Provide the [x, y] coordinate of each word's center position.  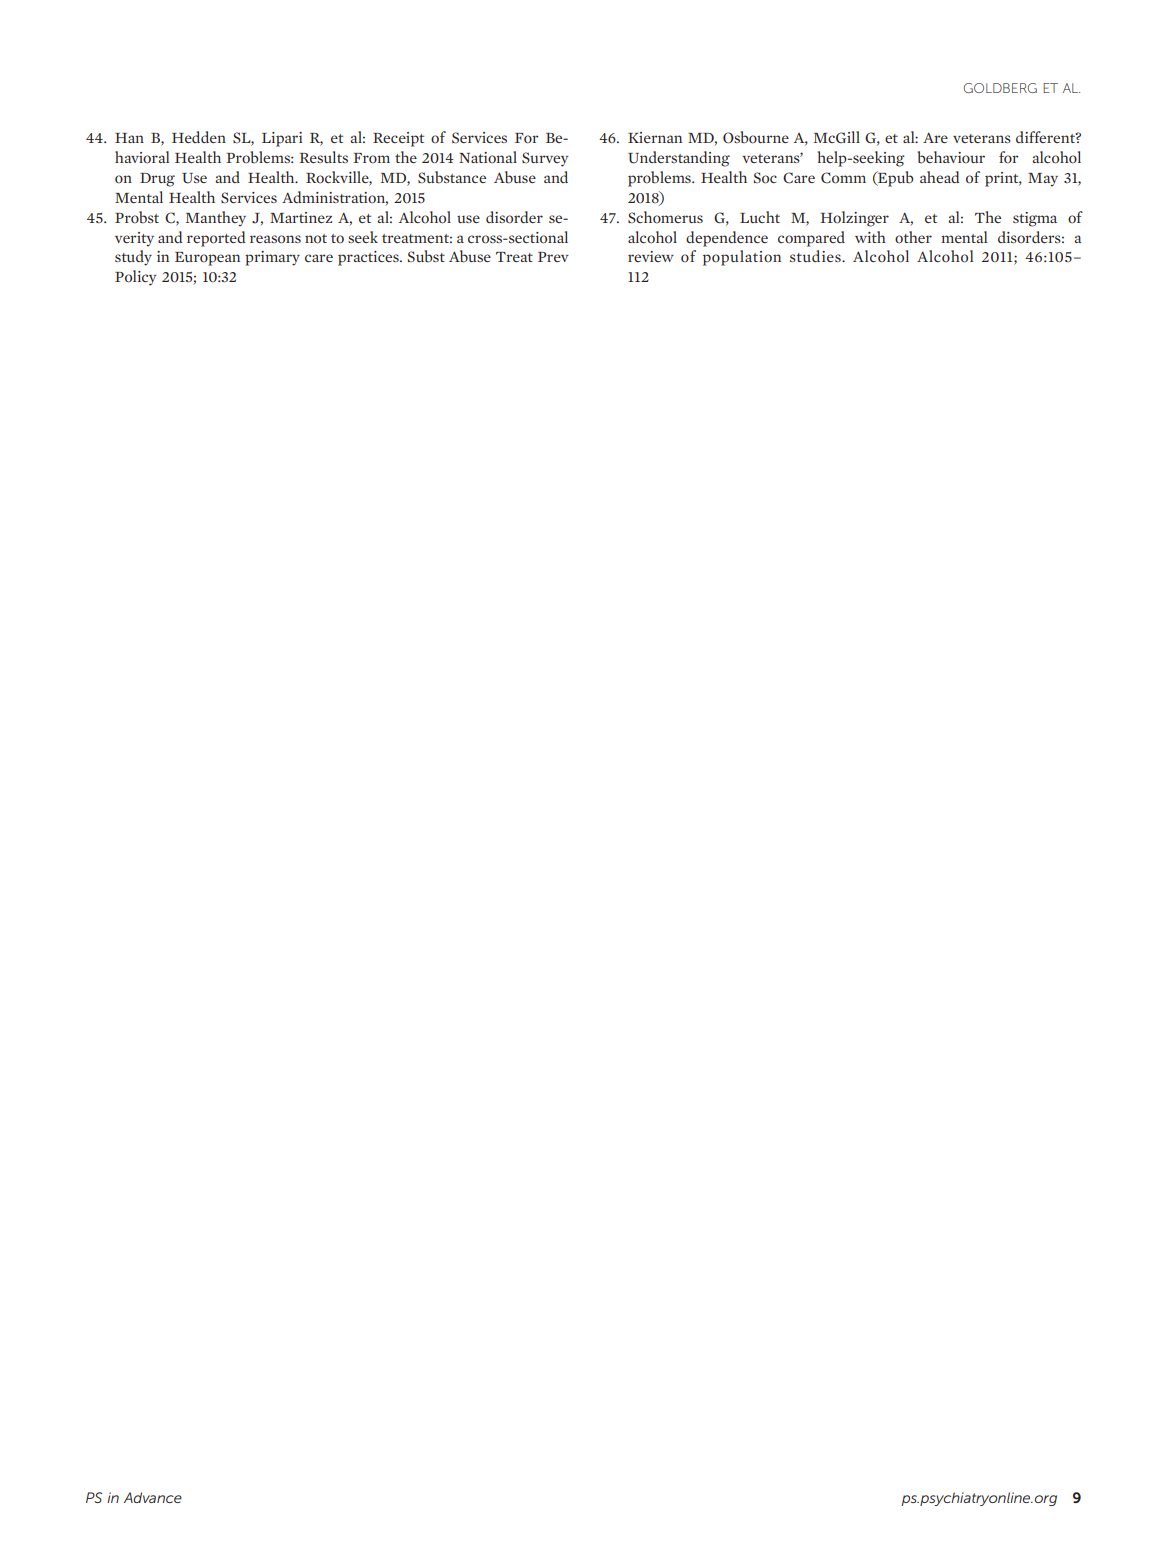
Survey [545, 159]
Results [323, 157]
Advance [153, 1497]
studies [816, 256]
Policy [136, 278]
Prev [553, 257]
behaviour [951, 157]
